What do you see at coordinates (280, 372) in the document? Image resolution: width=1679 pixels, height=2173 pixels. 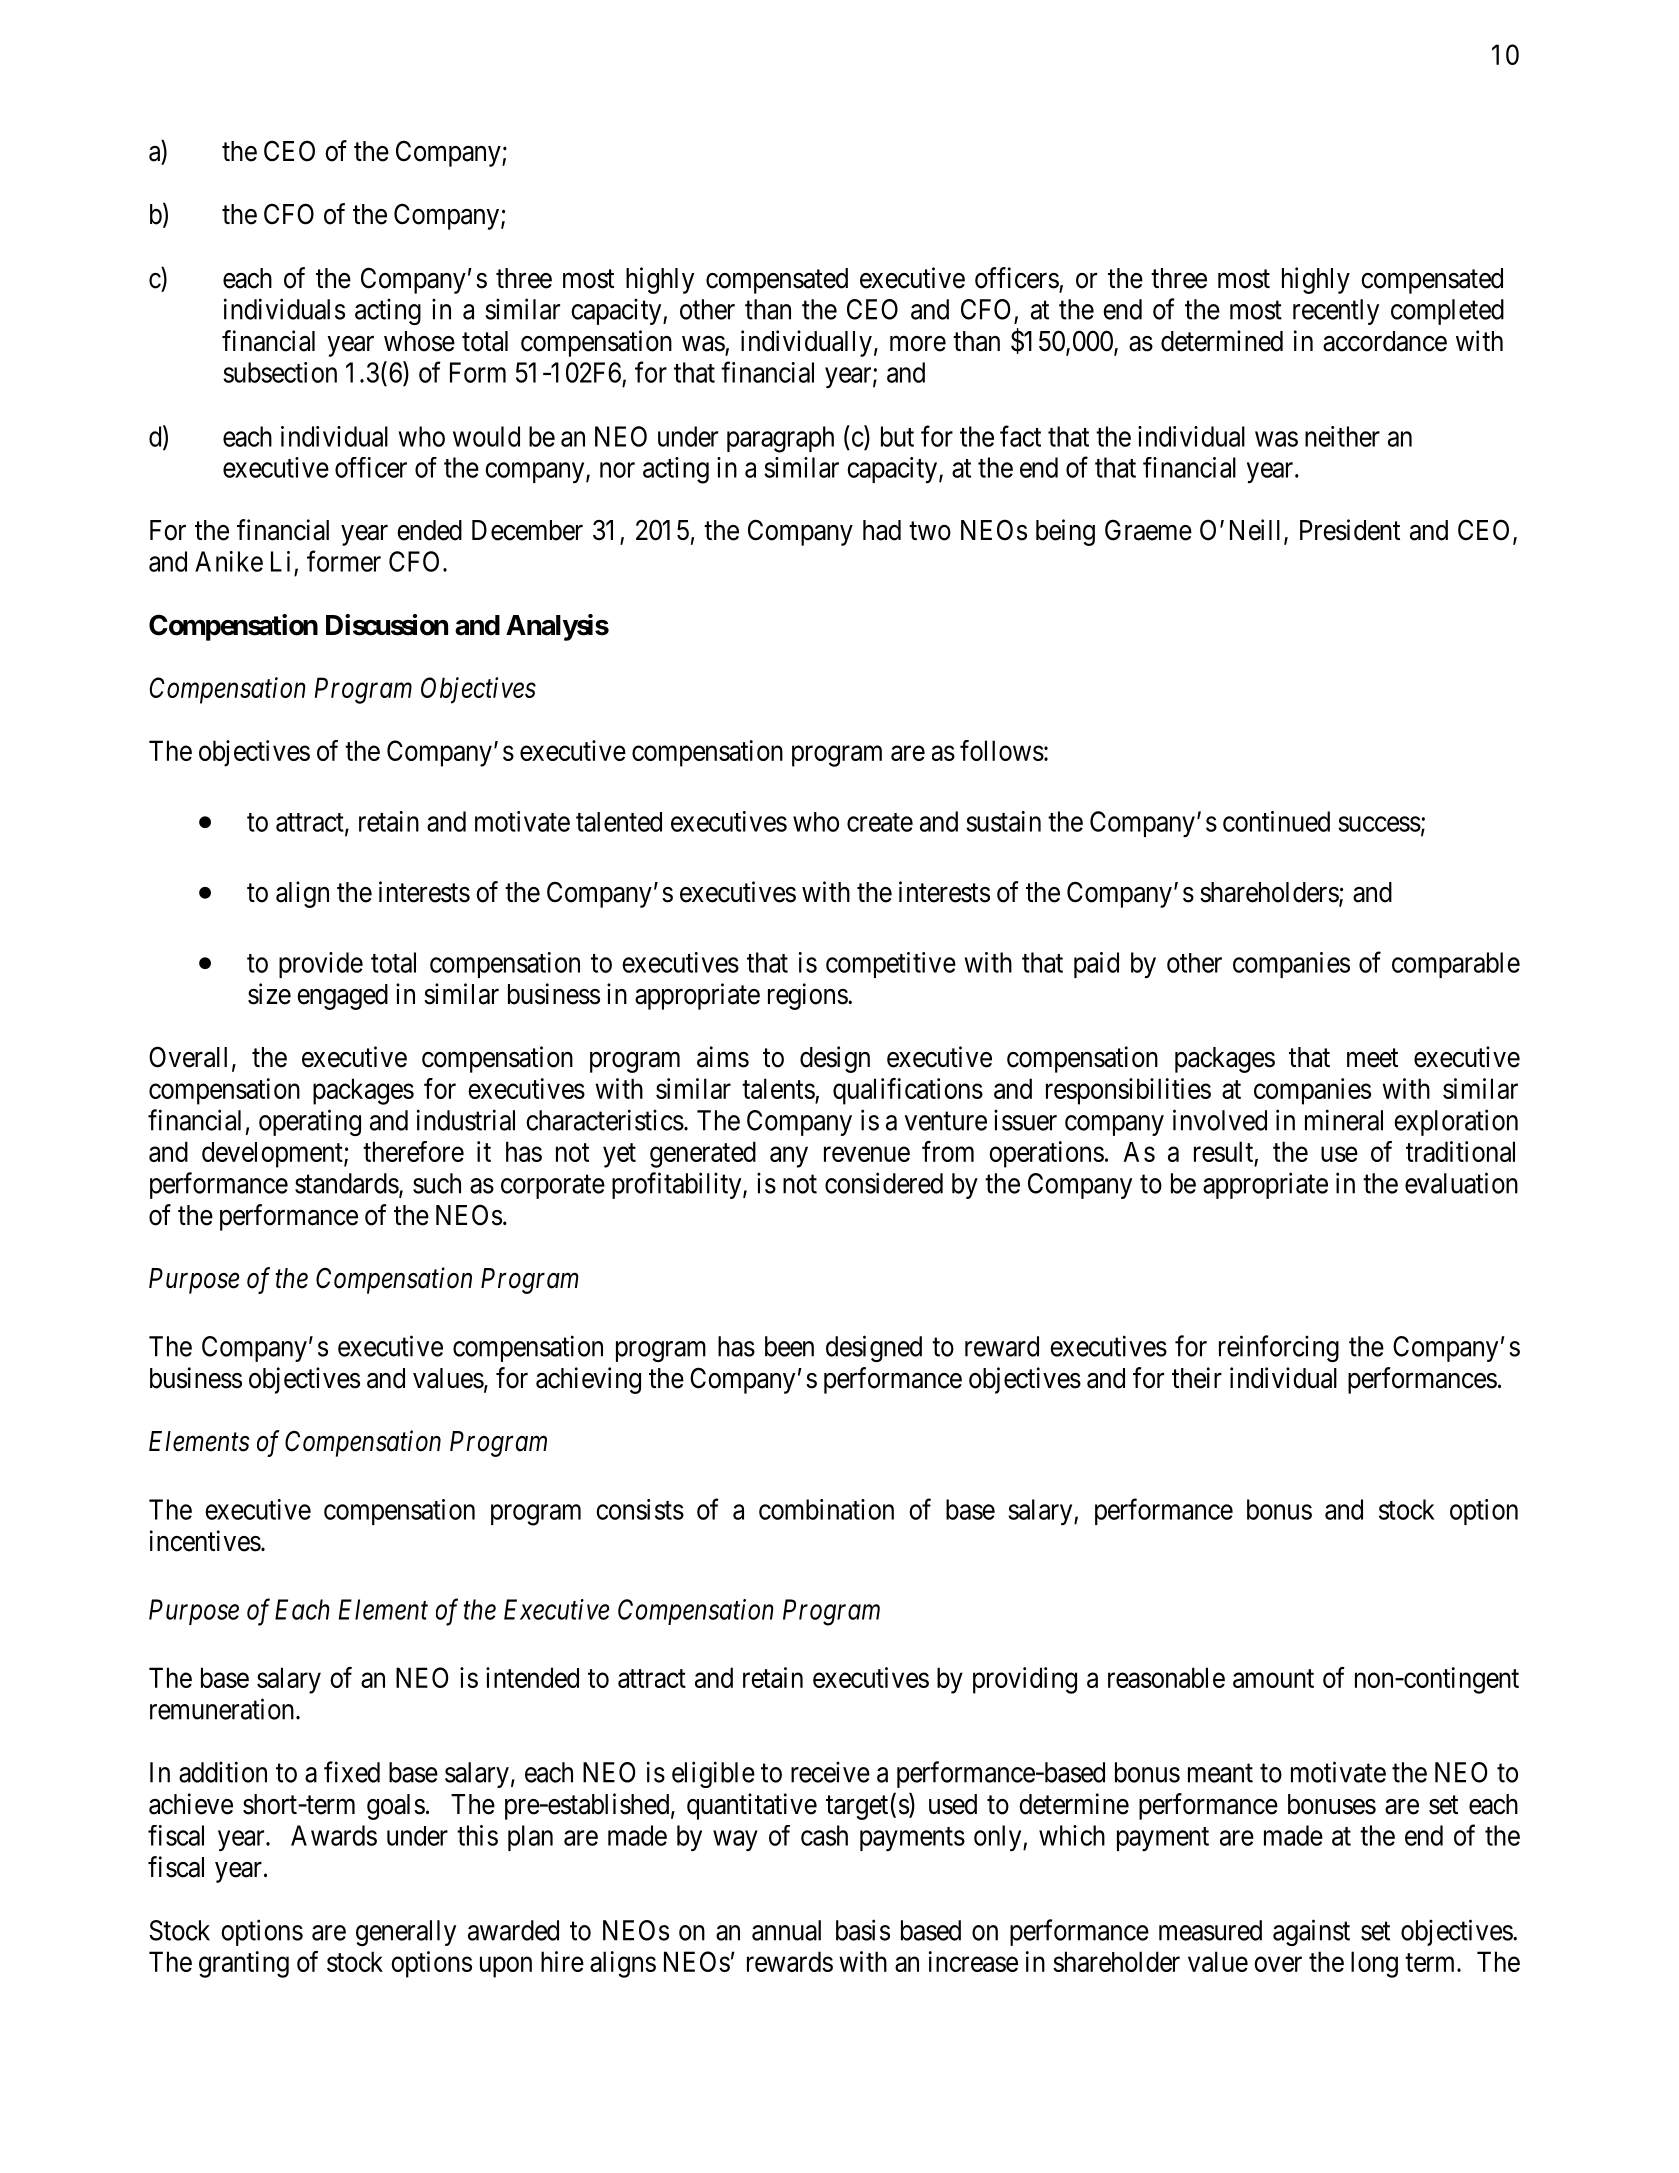 I see `subsection` at bounding box center [280, 372].
